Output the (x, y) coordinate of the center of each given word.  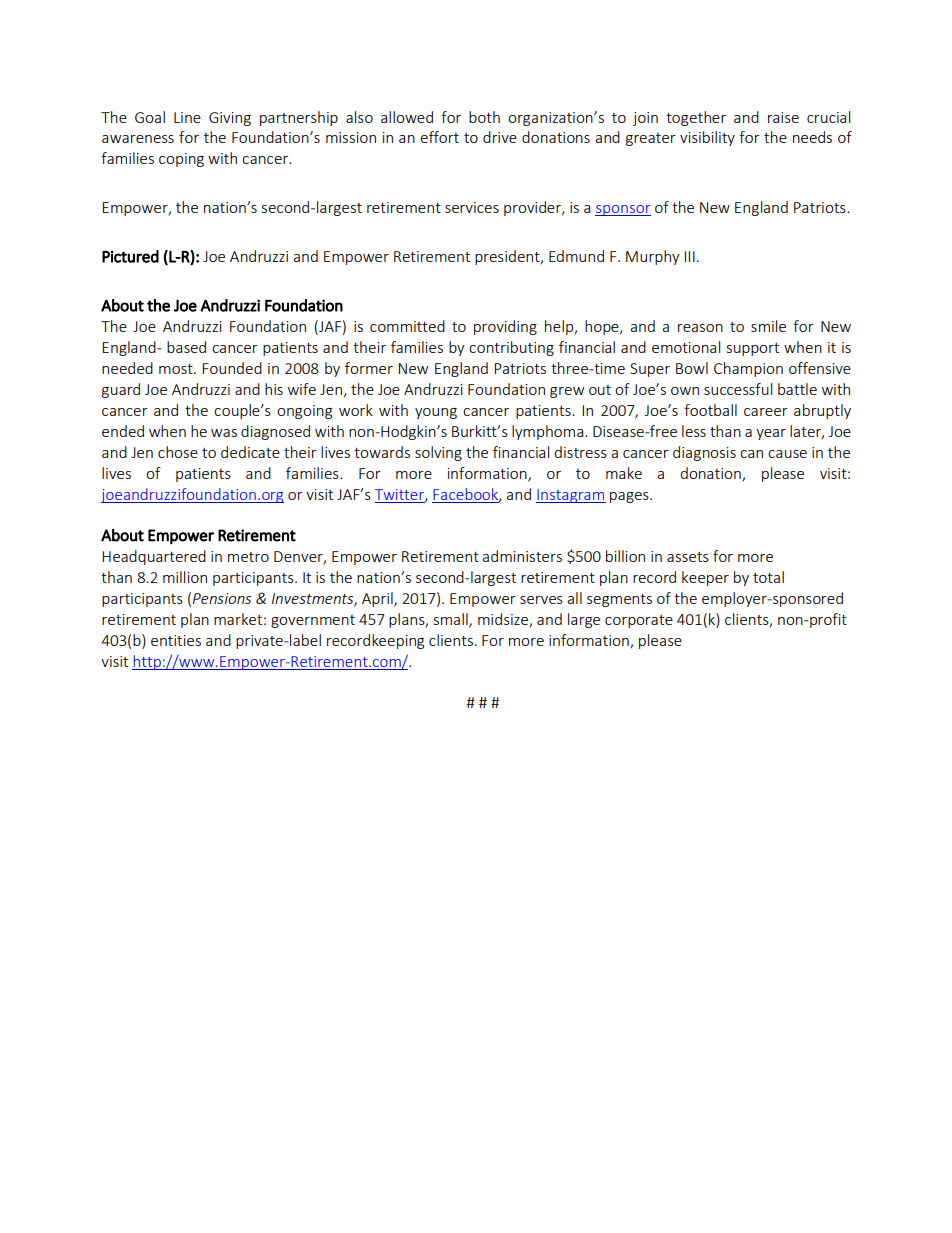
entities (176, 640)
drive (500, 137)
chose (178, 452)
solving (438, 453)
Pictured (130, 256)
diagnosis (704, 453)
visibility (707, 138)
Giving (230, 119)
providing (505, 327)
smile (768, 326)
